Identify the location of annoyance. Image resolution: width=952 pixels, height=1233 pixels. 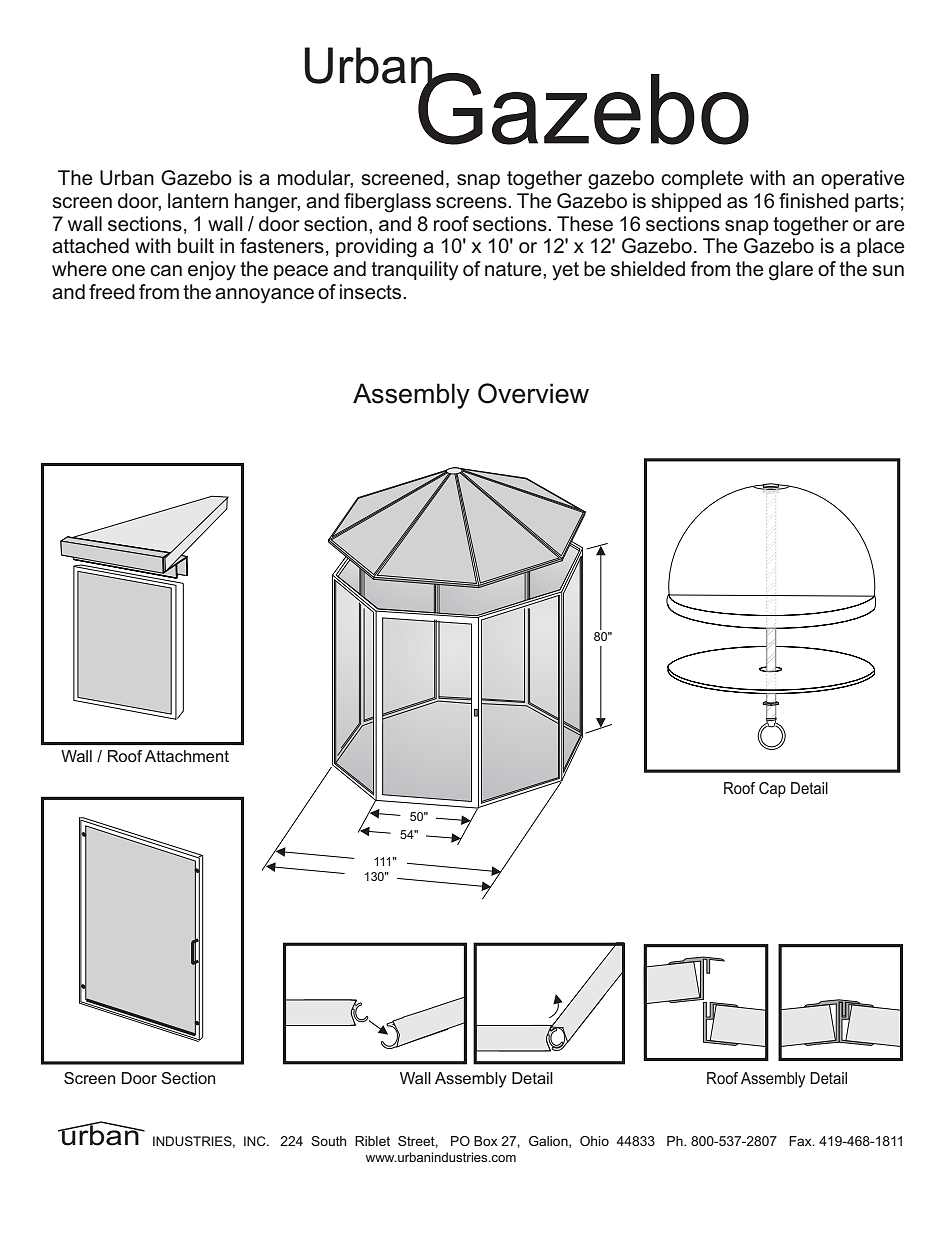
(264, 296).
